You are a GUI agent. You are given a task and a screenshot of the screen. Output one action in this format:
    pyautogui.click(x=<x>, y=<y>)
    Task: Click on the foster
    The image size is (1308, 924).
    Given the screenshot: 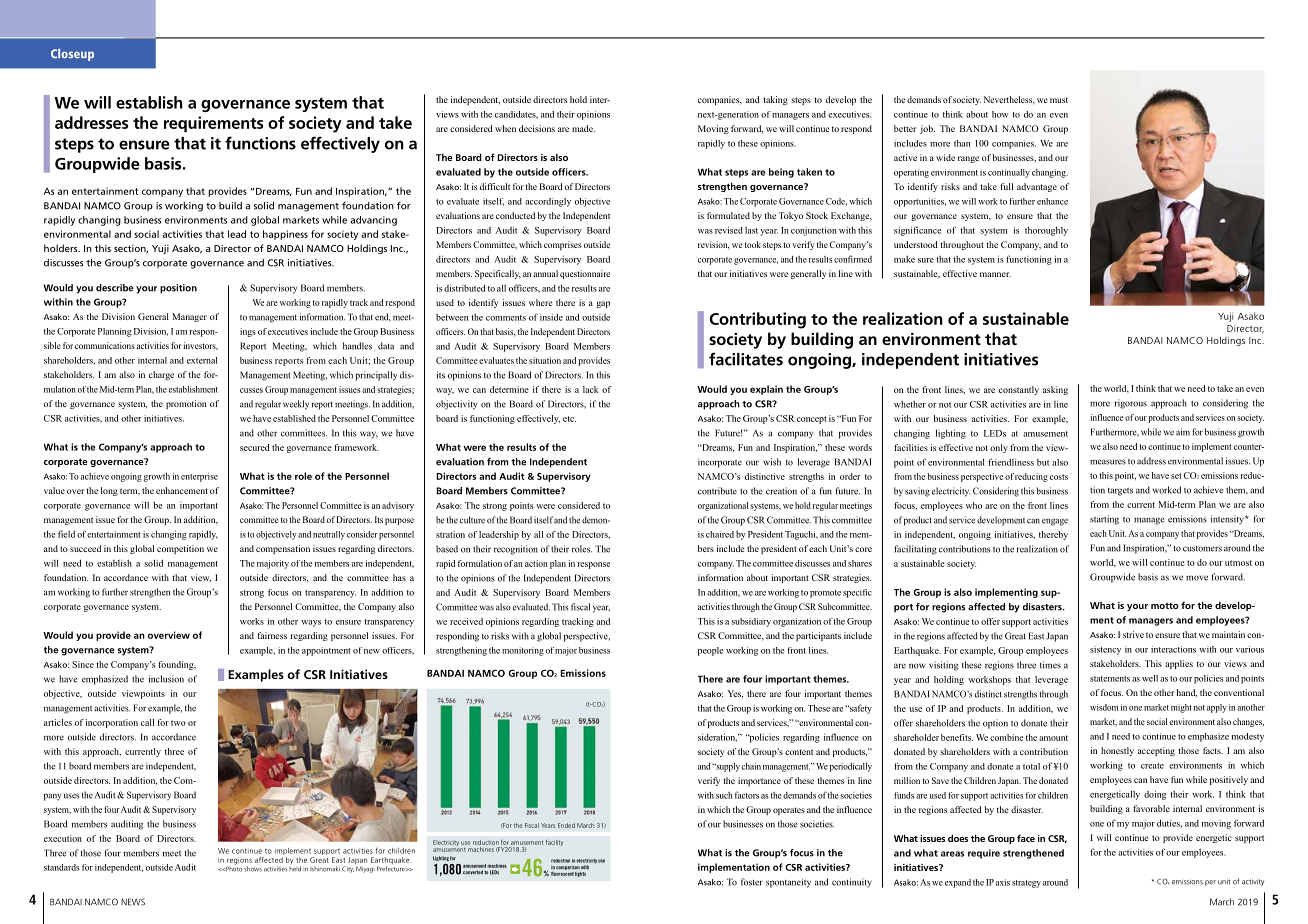 What is the action you would take?
    pyautogui.click(x=752, y=882)
